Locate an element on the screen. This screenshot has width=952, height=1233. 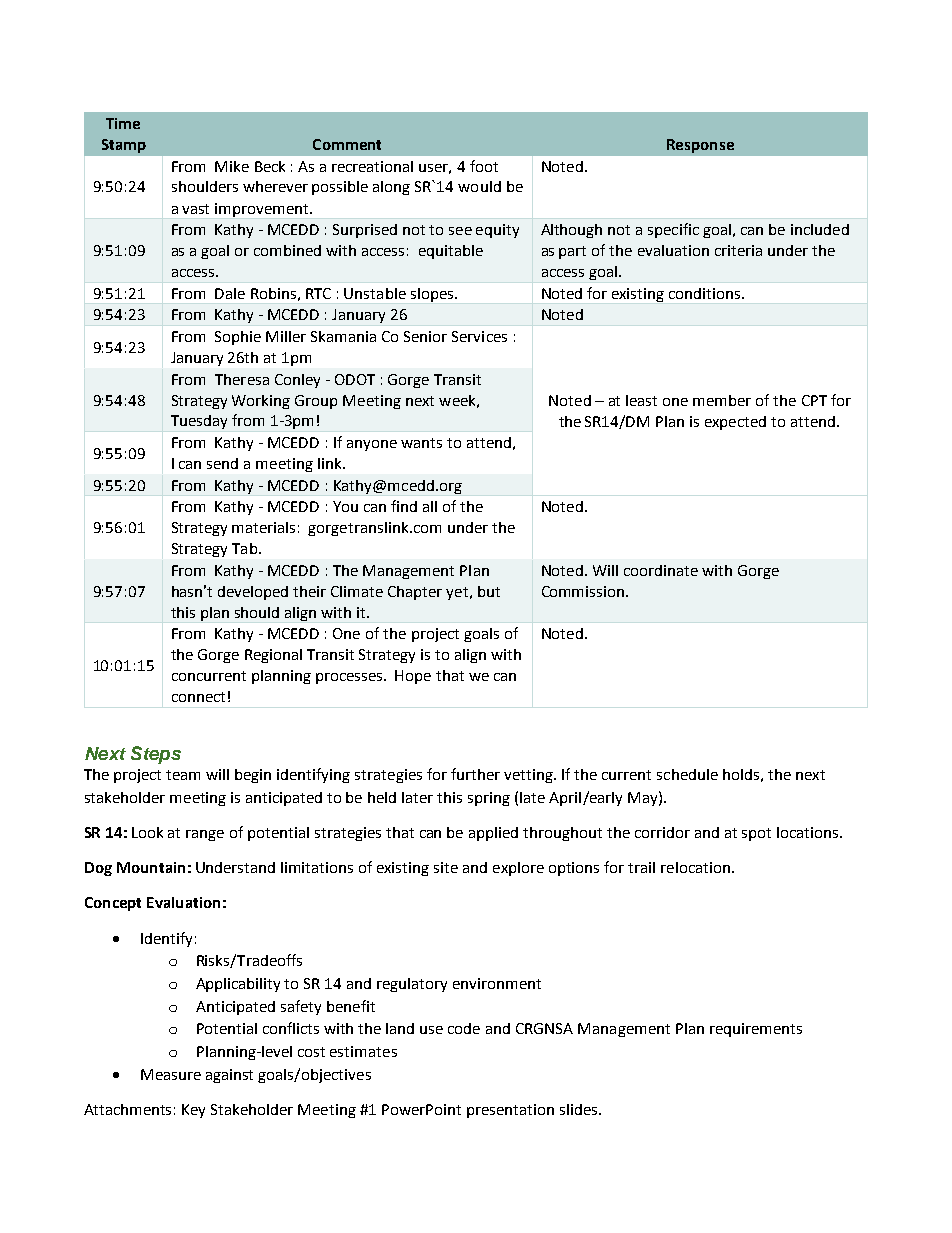
requirements is located at coordinates (756, 1030).
